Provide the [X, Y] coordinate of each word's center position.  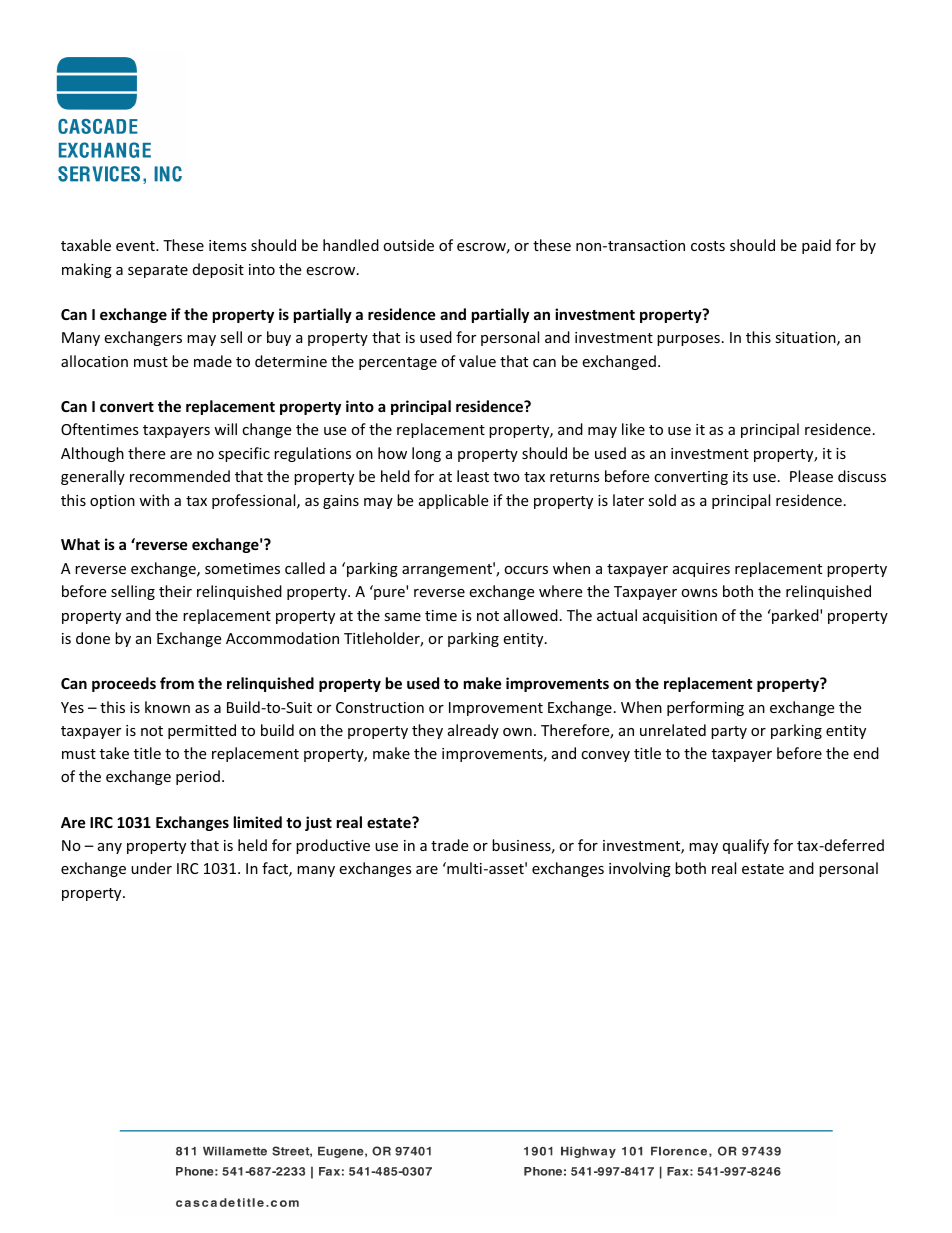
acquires [701, 570]
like [633, 429]
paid [816, 246]
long [426, 454]
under [151, 868]
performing [705, 708]
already [473, 731]
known [167, 707]
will [225, 429]
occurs [526, 570]
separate [158, 271]
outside [408, 245]
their [175, 591]
